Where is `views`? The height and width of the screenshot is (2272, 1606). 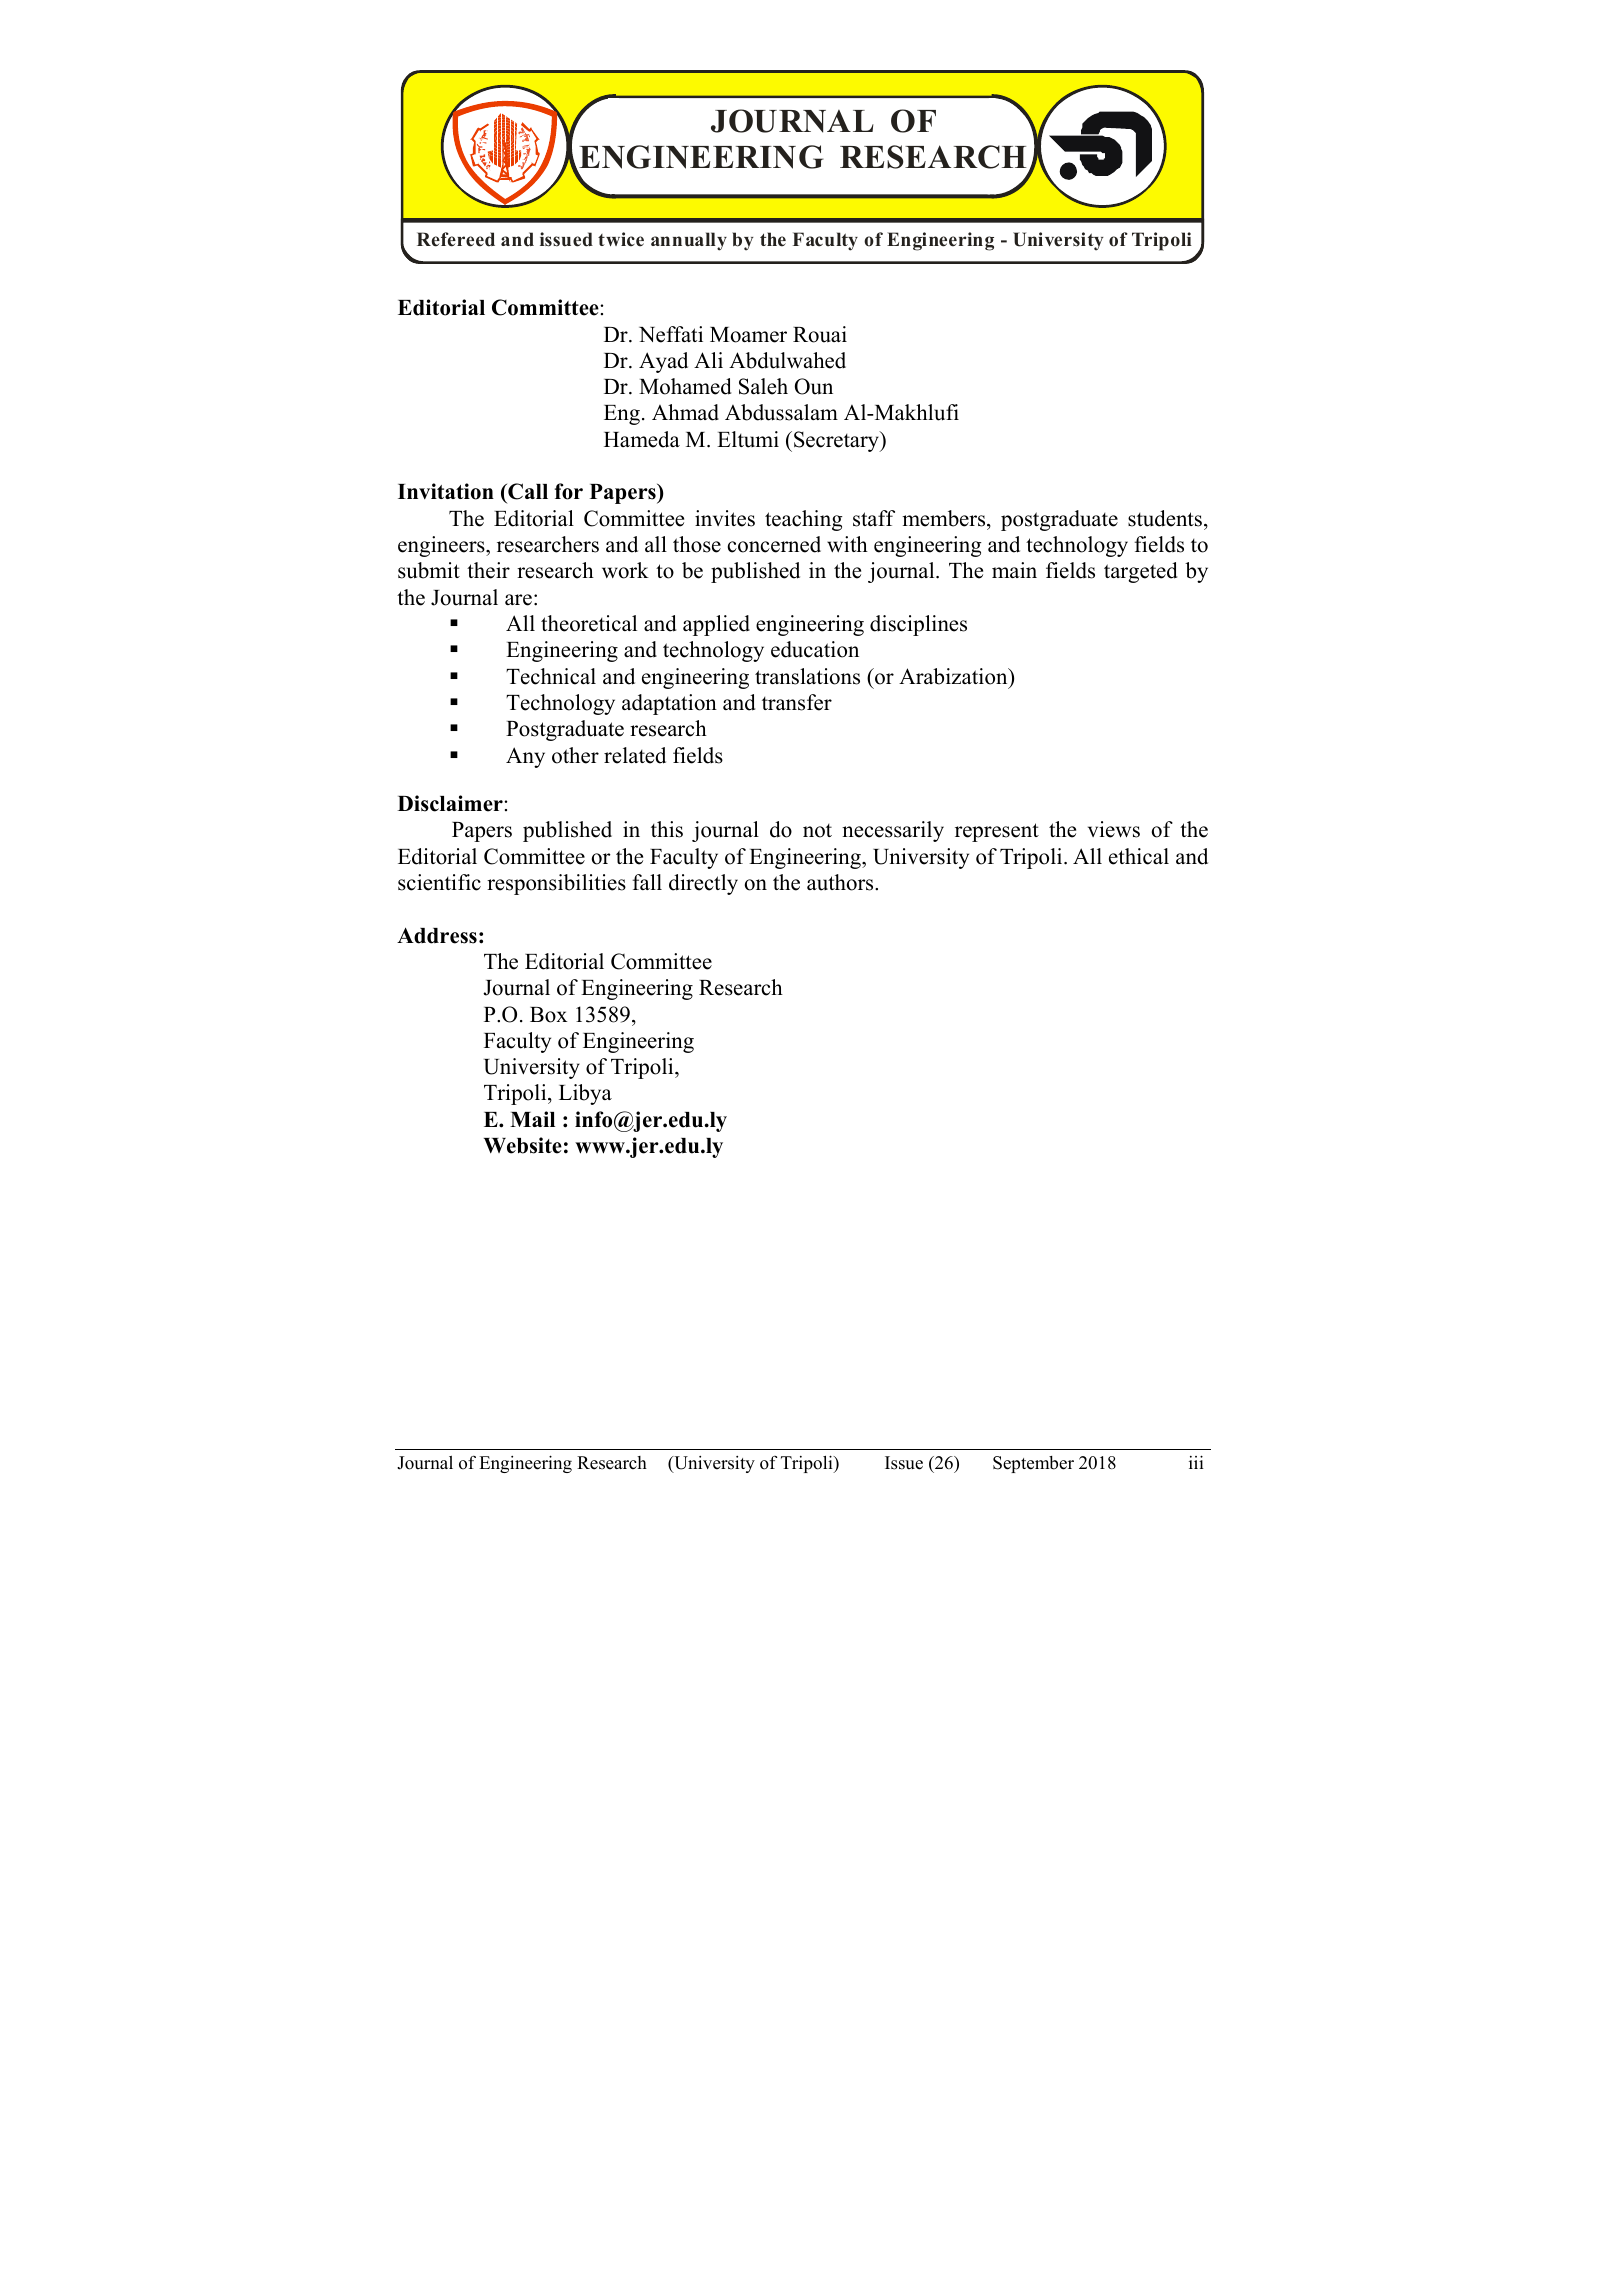
views is located at coordinates (1114, 829).
